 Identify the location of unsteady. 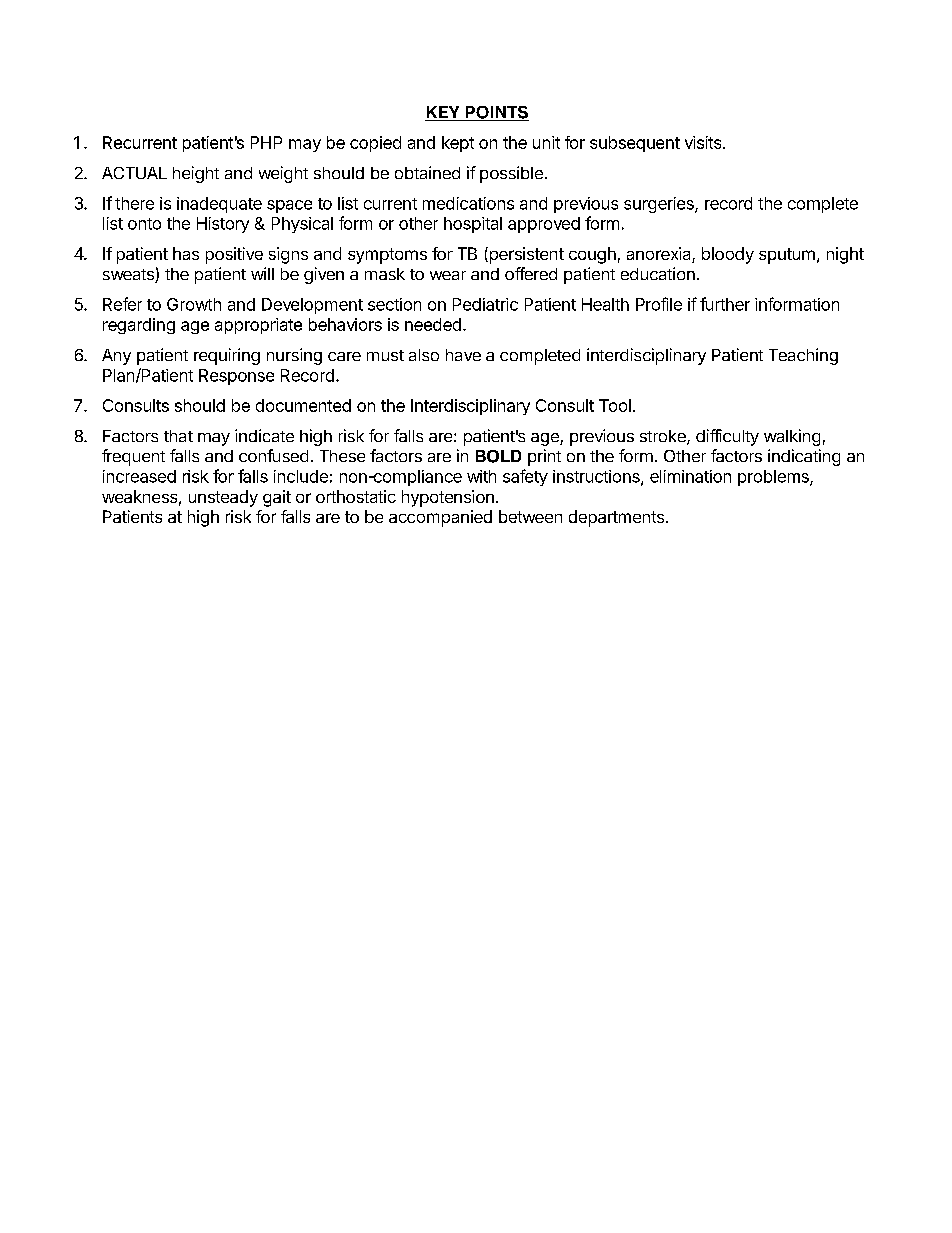
(223, 498).
